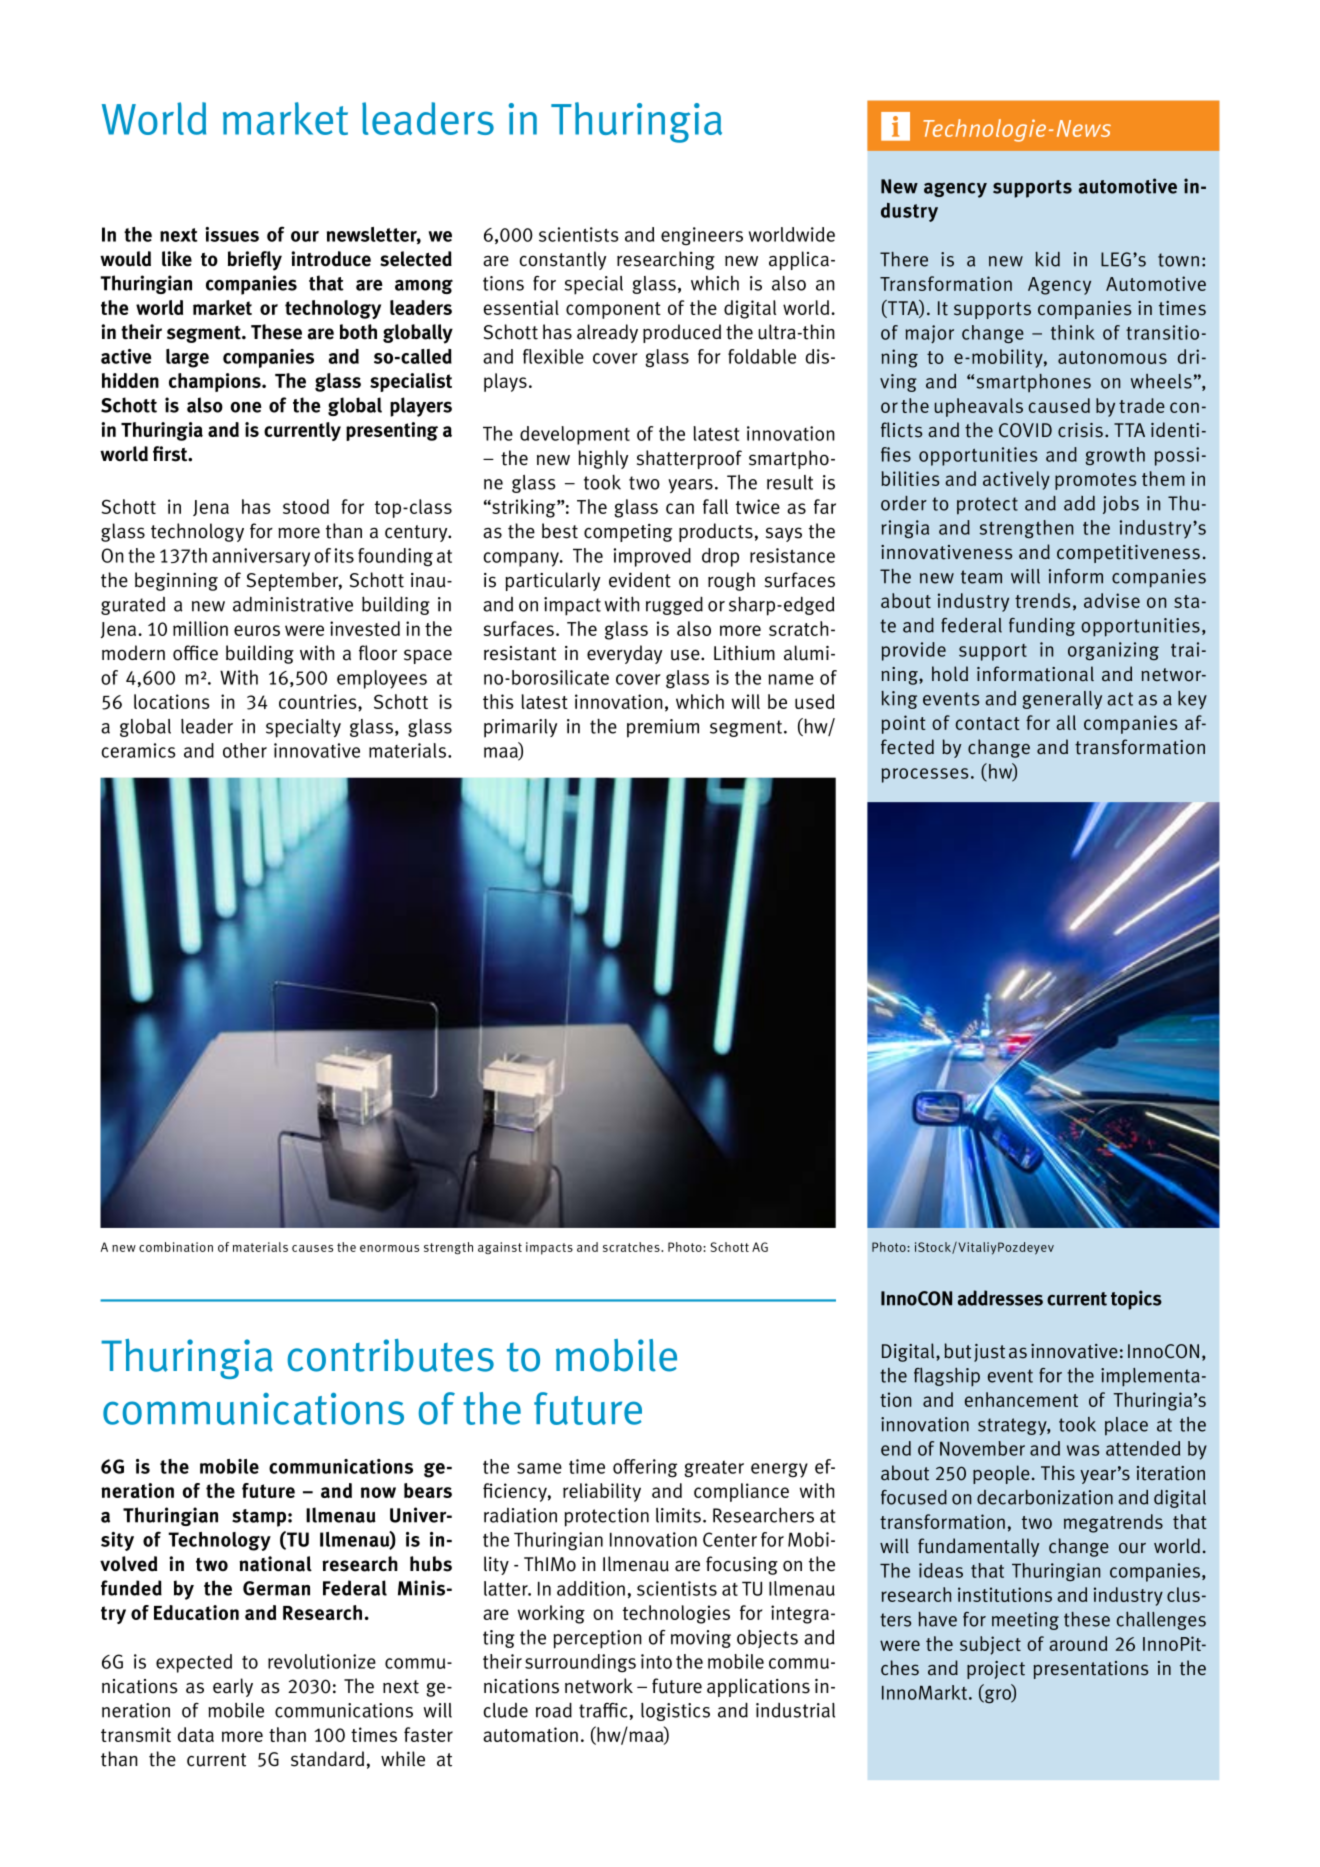  Describe the element at coordinates (245, 750) in the page. I see `other` at that location.
